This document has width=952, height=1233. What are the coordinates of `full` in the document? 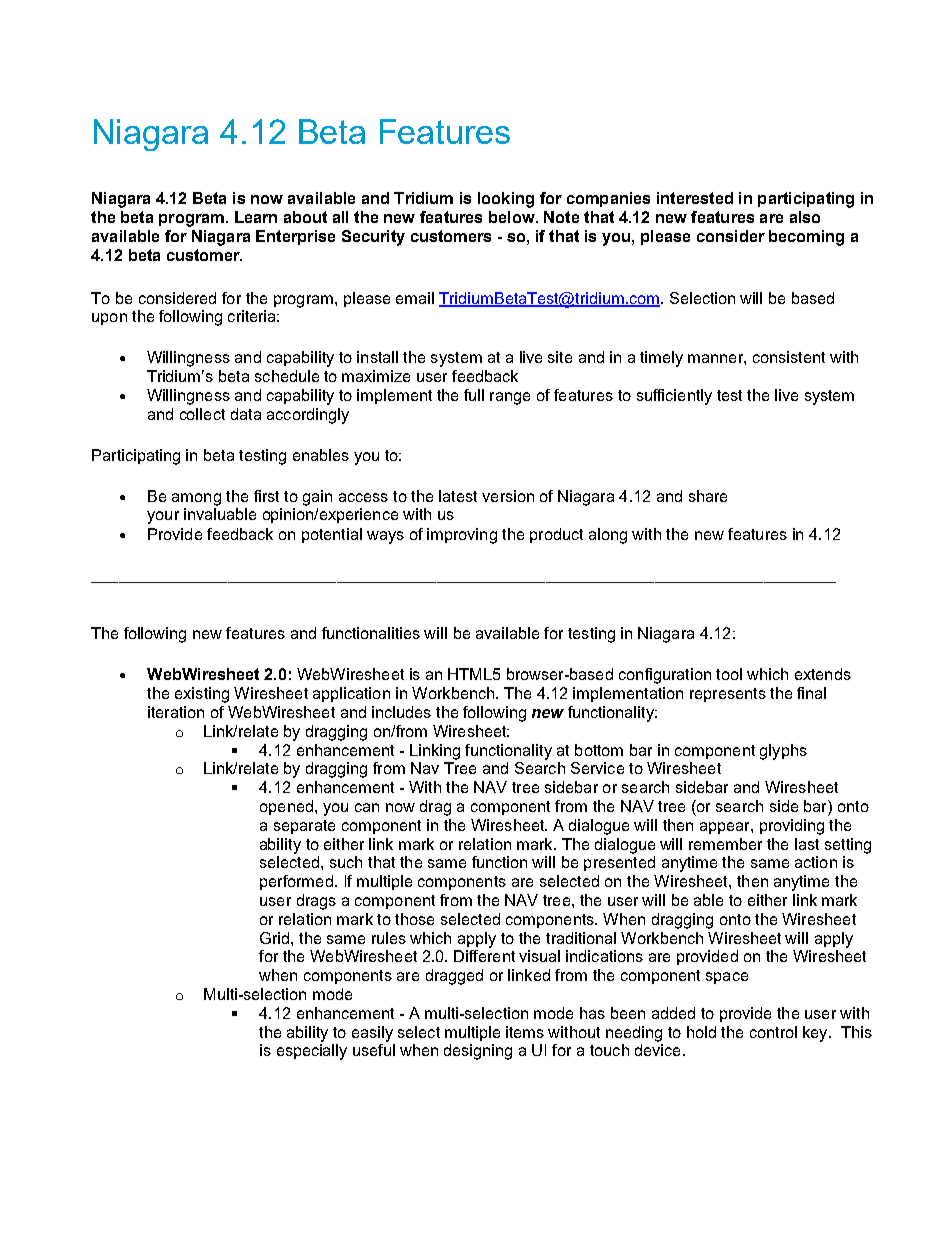 It's located at (474, 395).
